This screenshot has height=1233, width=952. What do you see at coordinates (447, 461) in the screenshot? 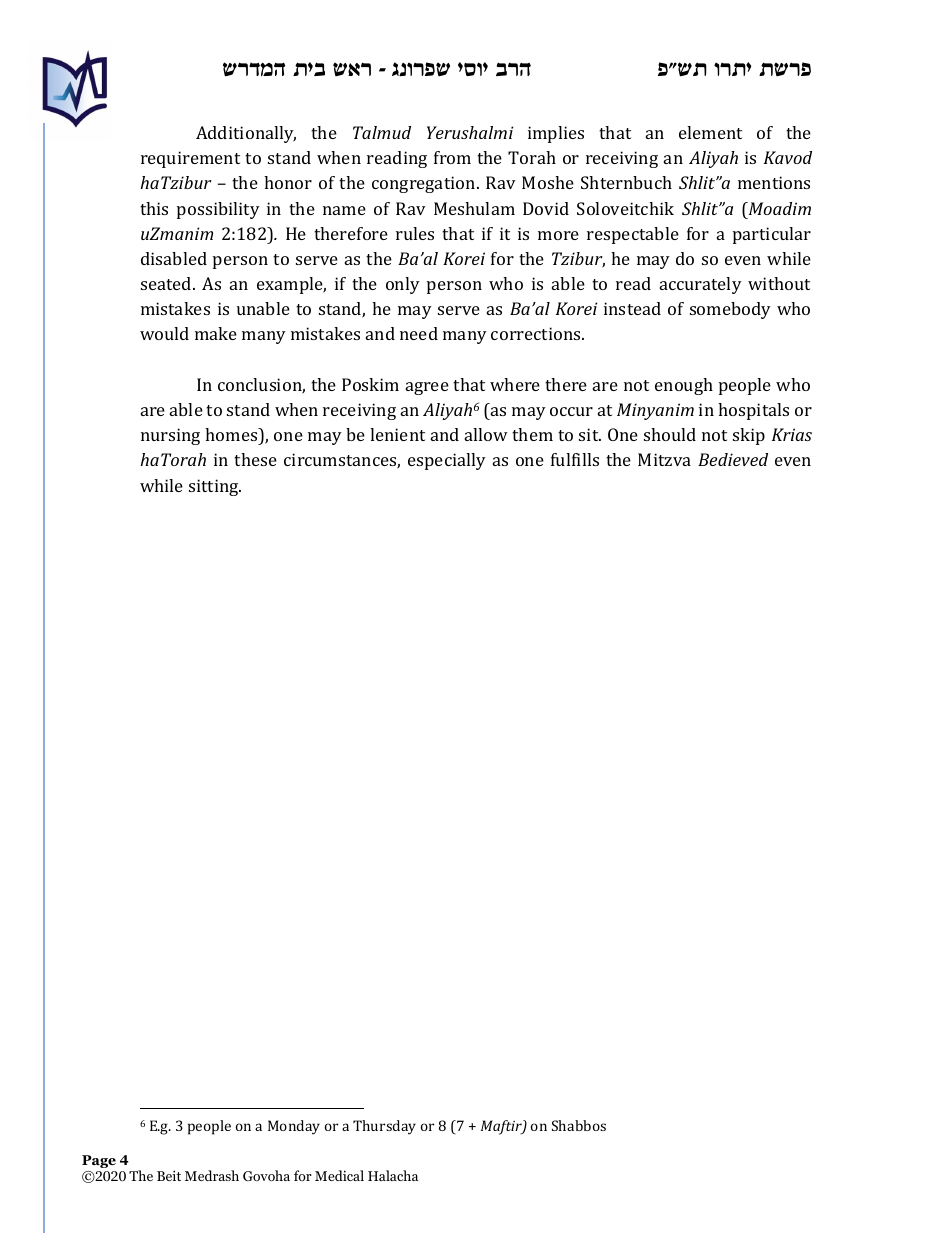
I see `especially` at bounding box center [447, 461].
